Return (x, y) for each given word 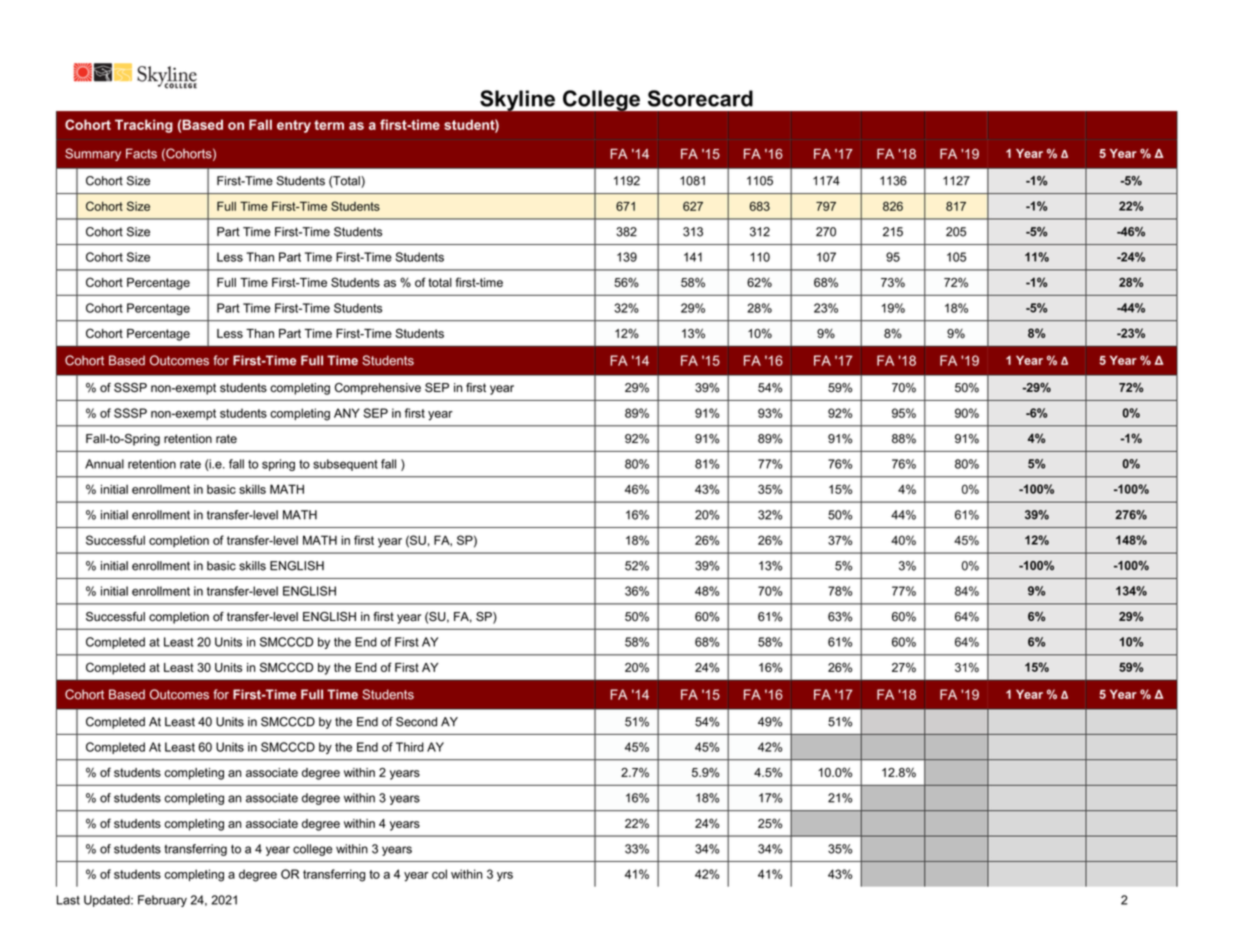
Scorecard (700, 98)
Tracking (144, 126)
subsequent (345, 465)
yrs (505, 877)
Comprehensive (378, 389)
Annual (104, 464)
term (329, 125)
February (162, 901)
